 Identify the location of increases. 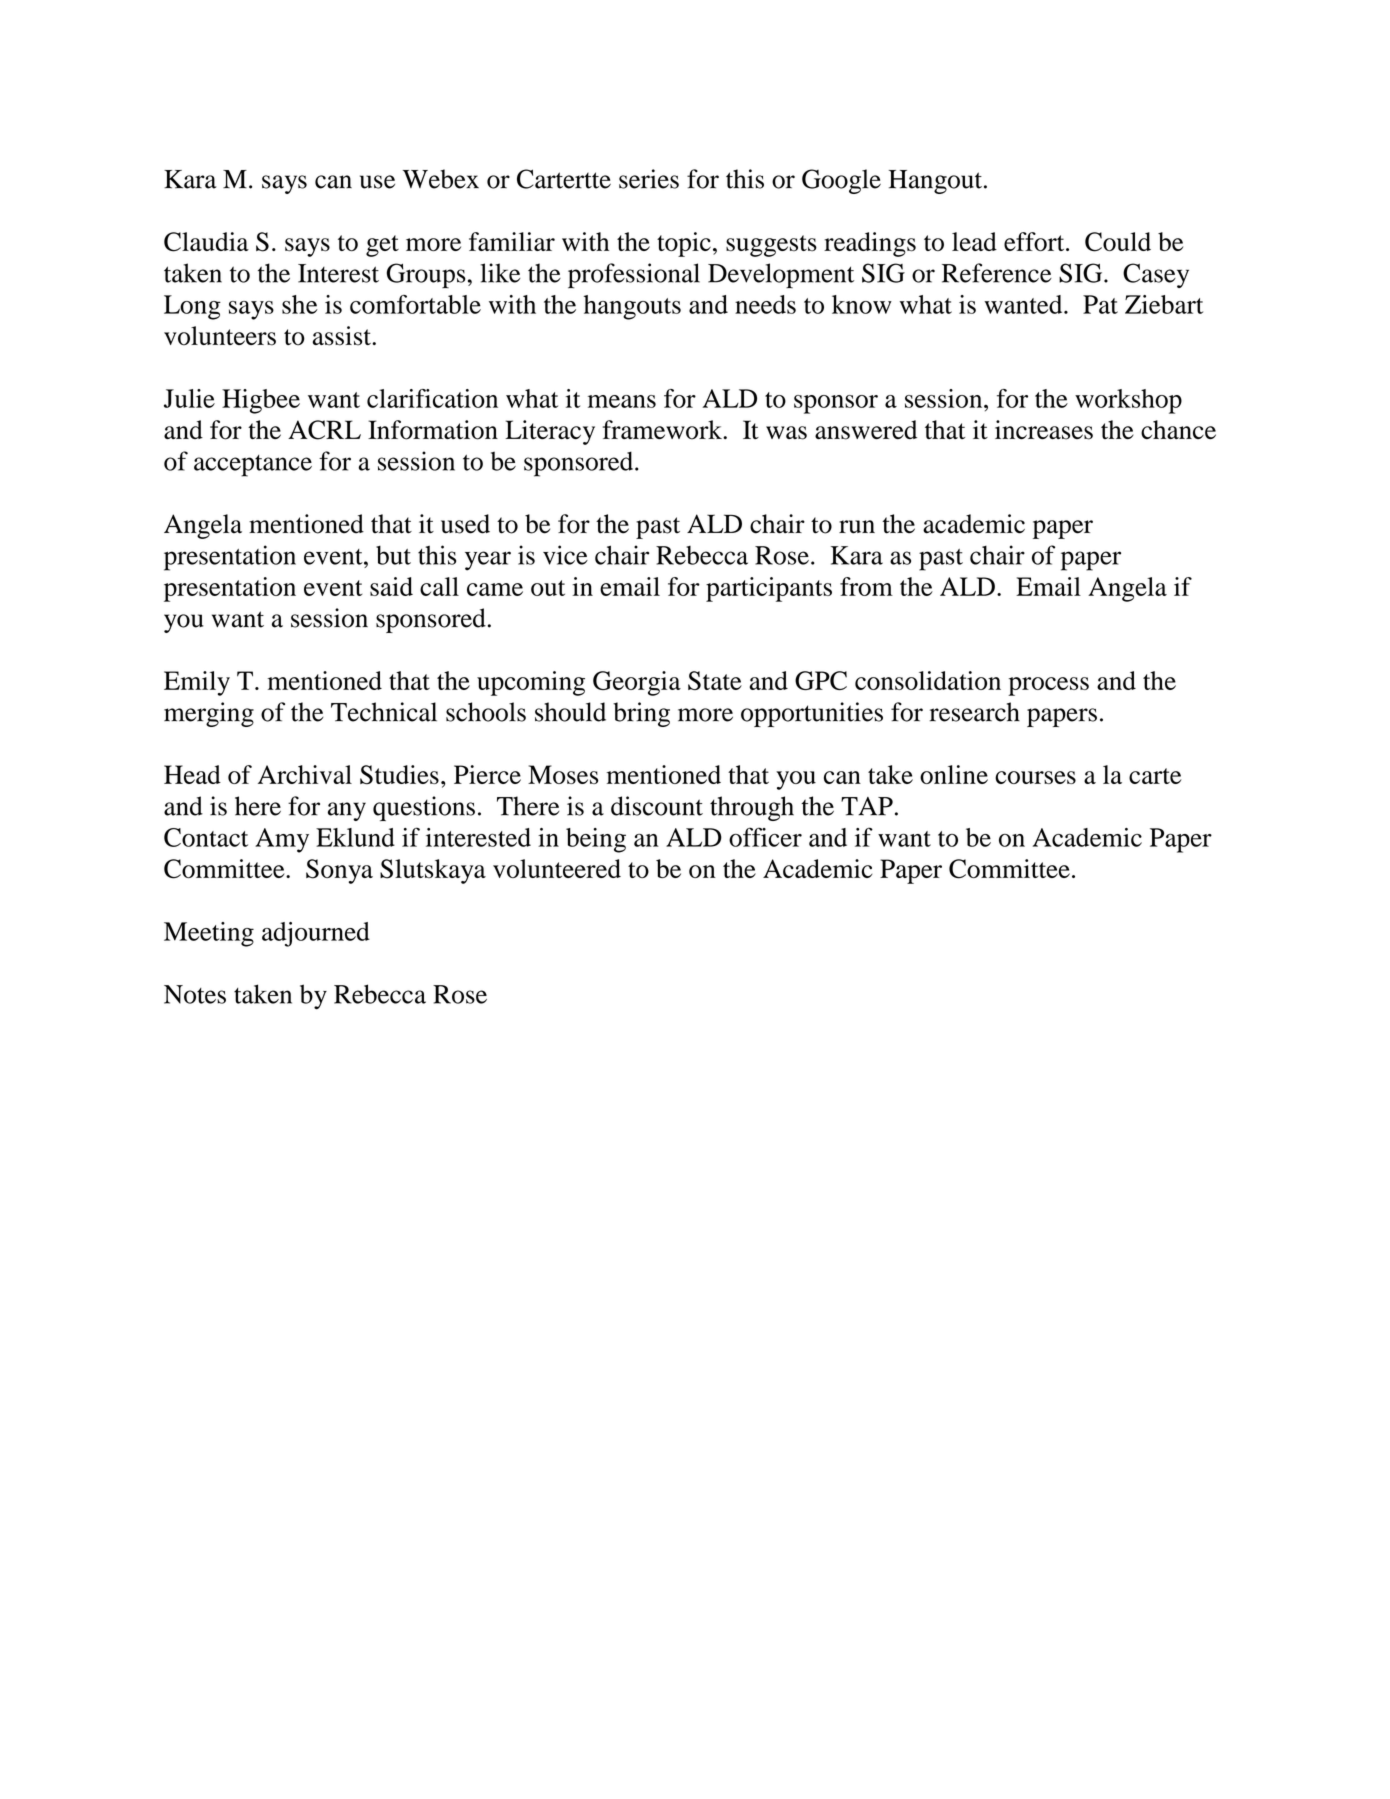
(1044, 430).
